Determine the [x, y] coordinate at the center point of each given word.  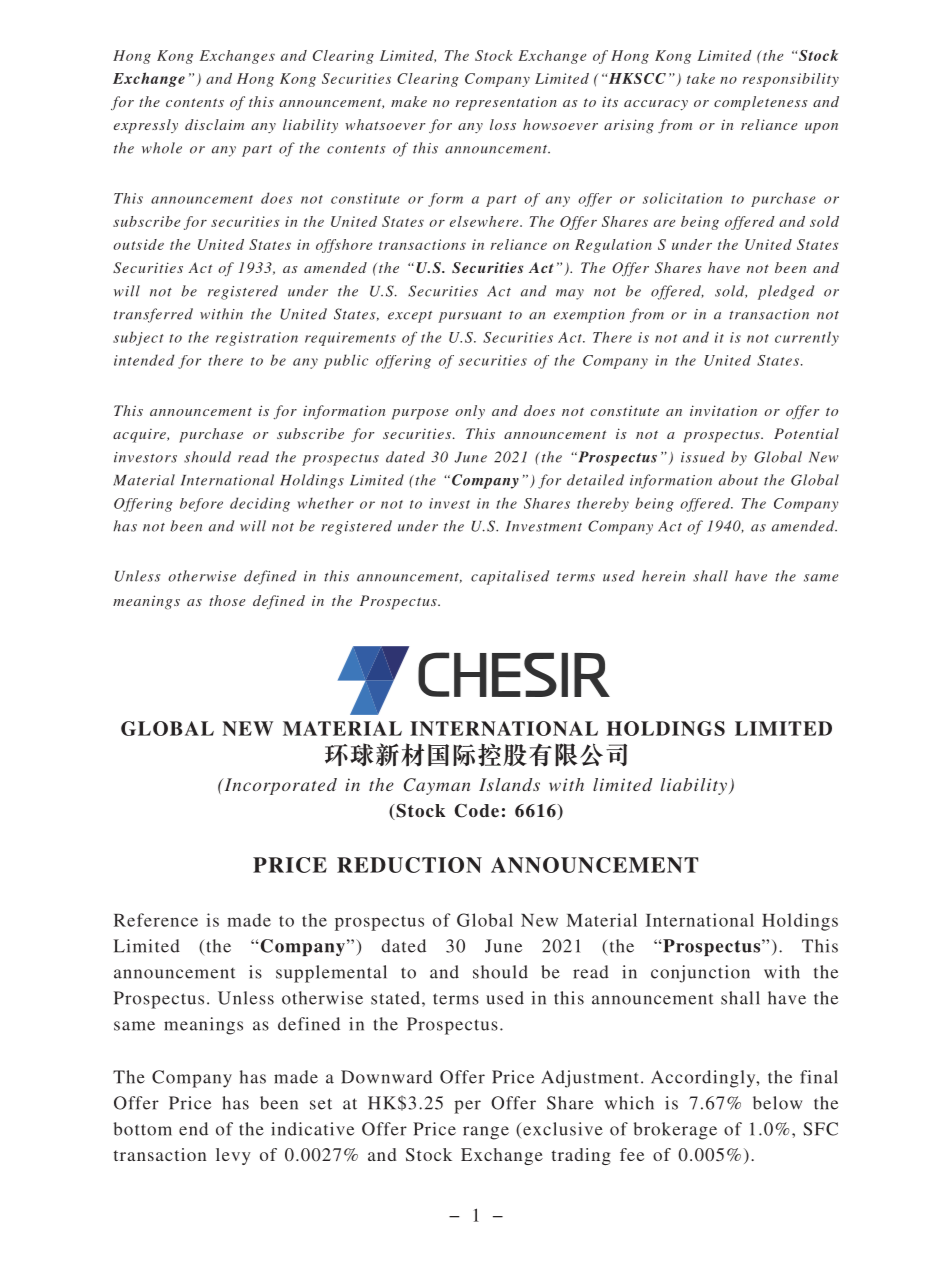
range [486, 1133]
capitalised [510, 577]
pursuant [470, 317]
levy [233, 1156]
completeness [761, 103]
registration [257, 339]
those [227, 600]
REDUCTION [409, 865]
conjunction [700, 974]
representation [506, 103]
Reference [156, 920]
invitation [723, 410]
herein [663, 576]
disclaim [214, 124]
